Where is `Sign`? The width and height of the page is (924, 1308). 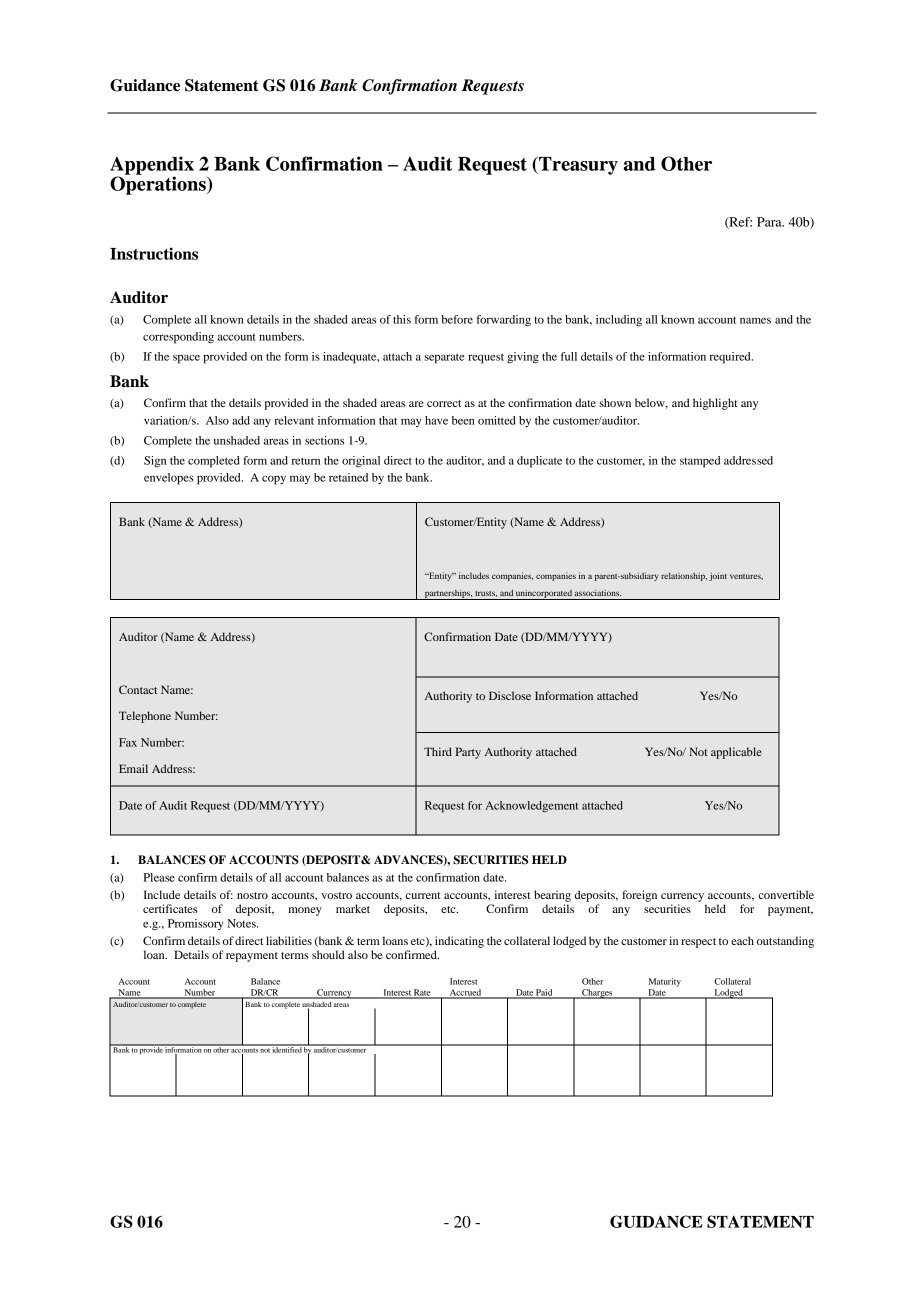
Sign is located at coordinates (155, 462).
